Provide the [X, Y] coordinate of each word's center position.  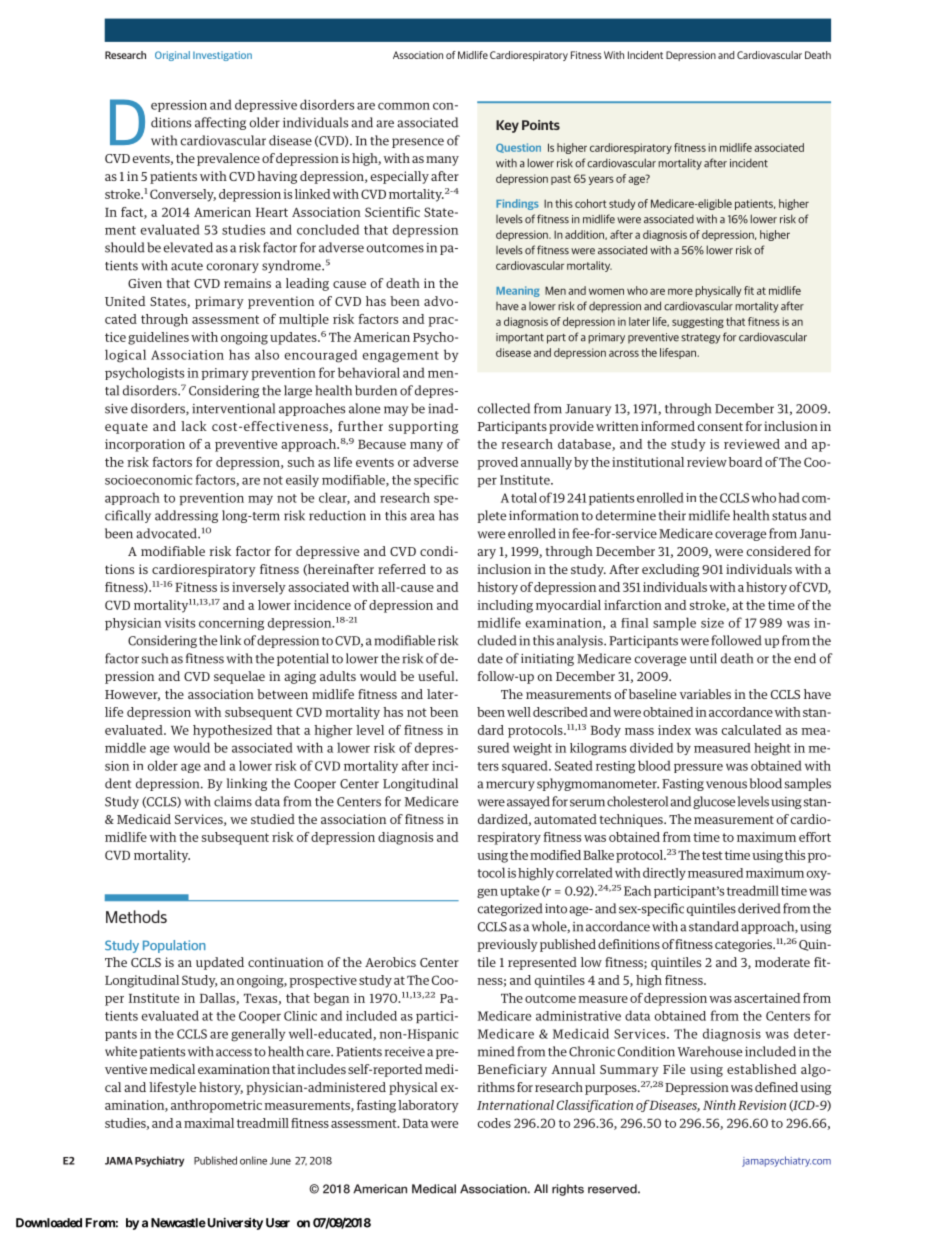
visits [180, 623]
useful [437, 676]
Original [172, 56]
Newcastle [178, 1223]
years [601, 180]
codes [494, 1123]
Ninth [719, 1105]
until [703, 658]
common [404, 106]
